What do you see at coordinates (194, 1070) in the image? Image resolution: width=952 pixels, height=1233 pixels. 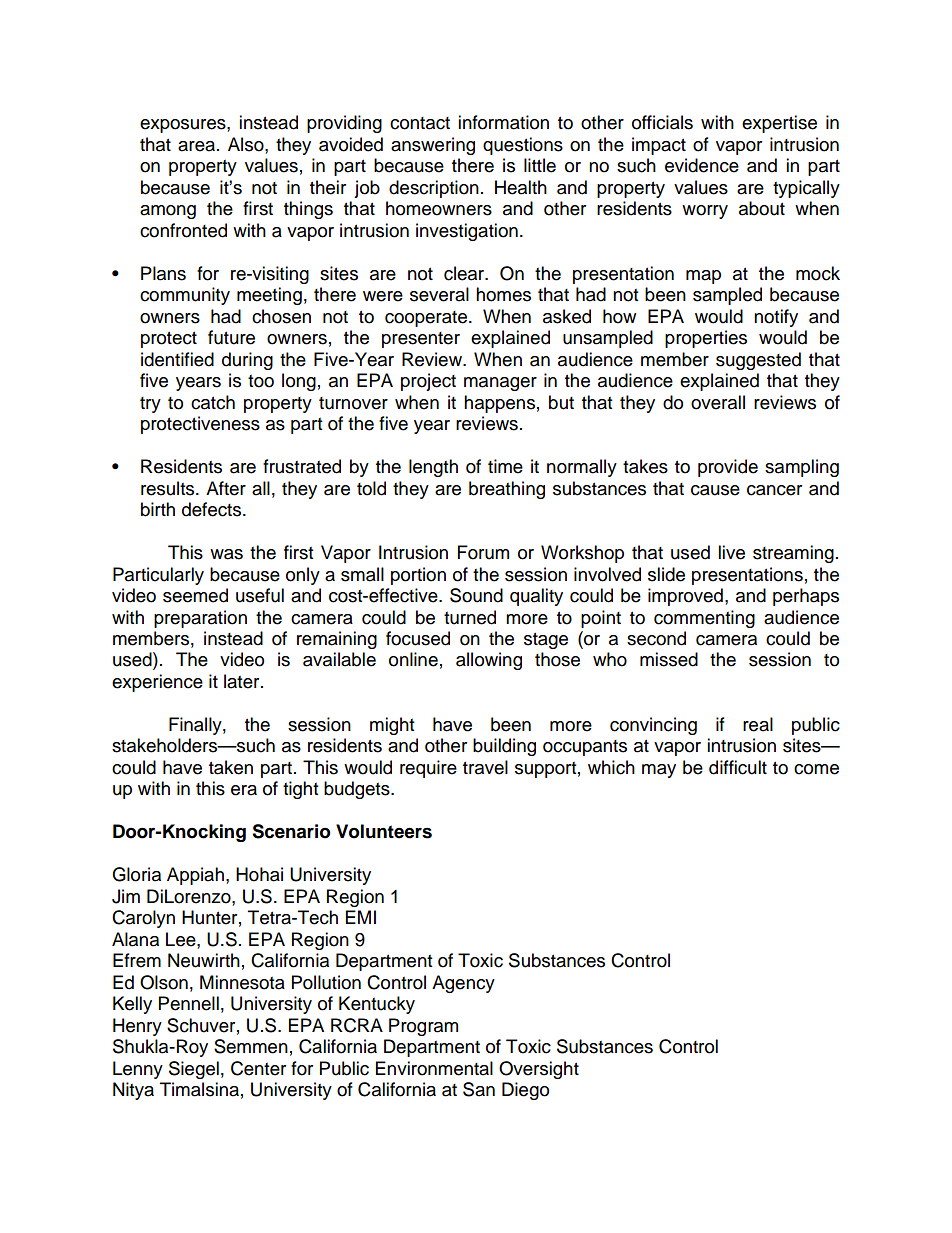 I see `Siegel` at bounding box center [194, 1070].
